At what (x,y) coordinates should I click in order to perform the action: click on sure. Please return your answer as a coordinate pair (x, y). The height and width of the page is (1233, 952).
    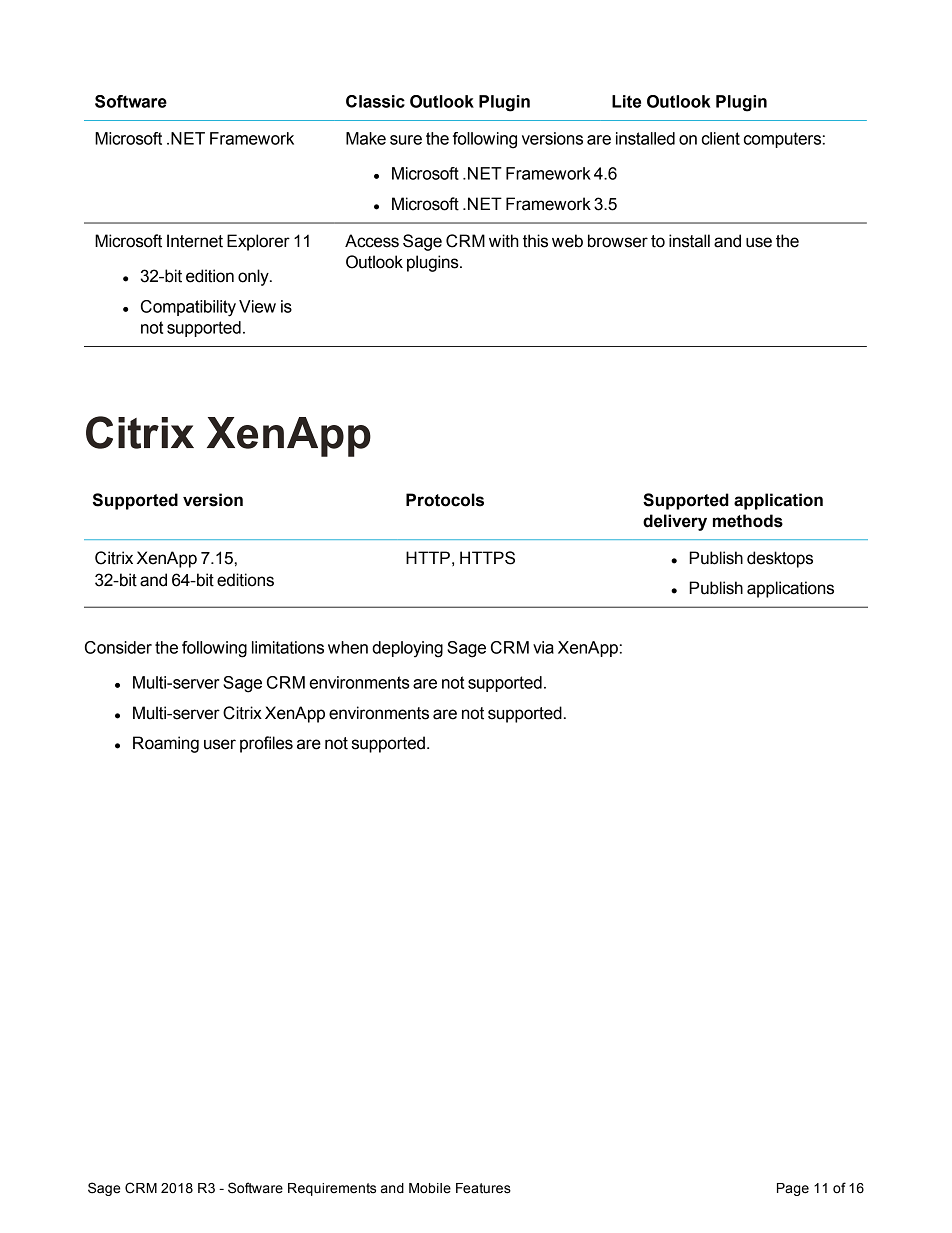
    Looking at the image, I should click on (406, 140).
